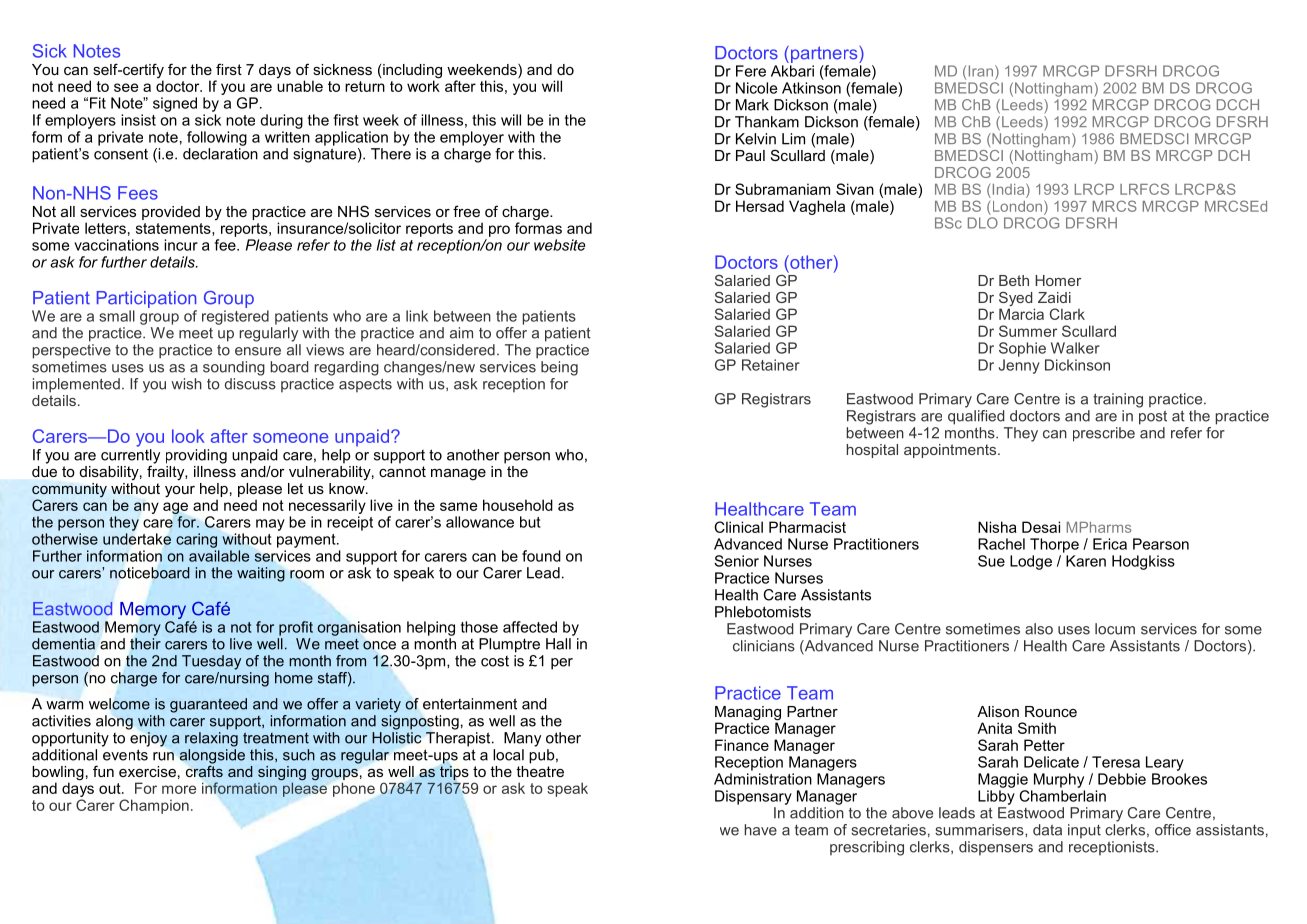  I want to click on also, so click(1039, 629).
